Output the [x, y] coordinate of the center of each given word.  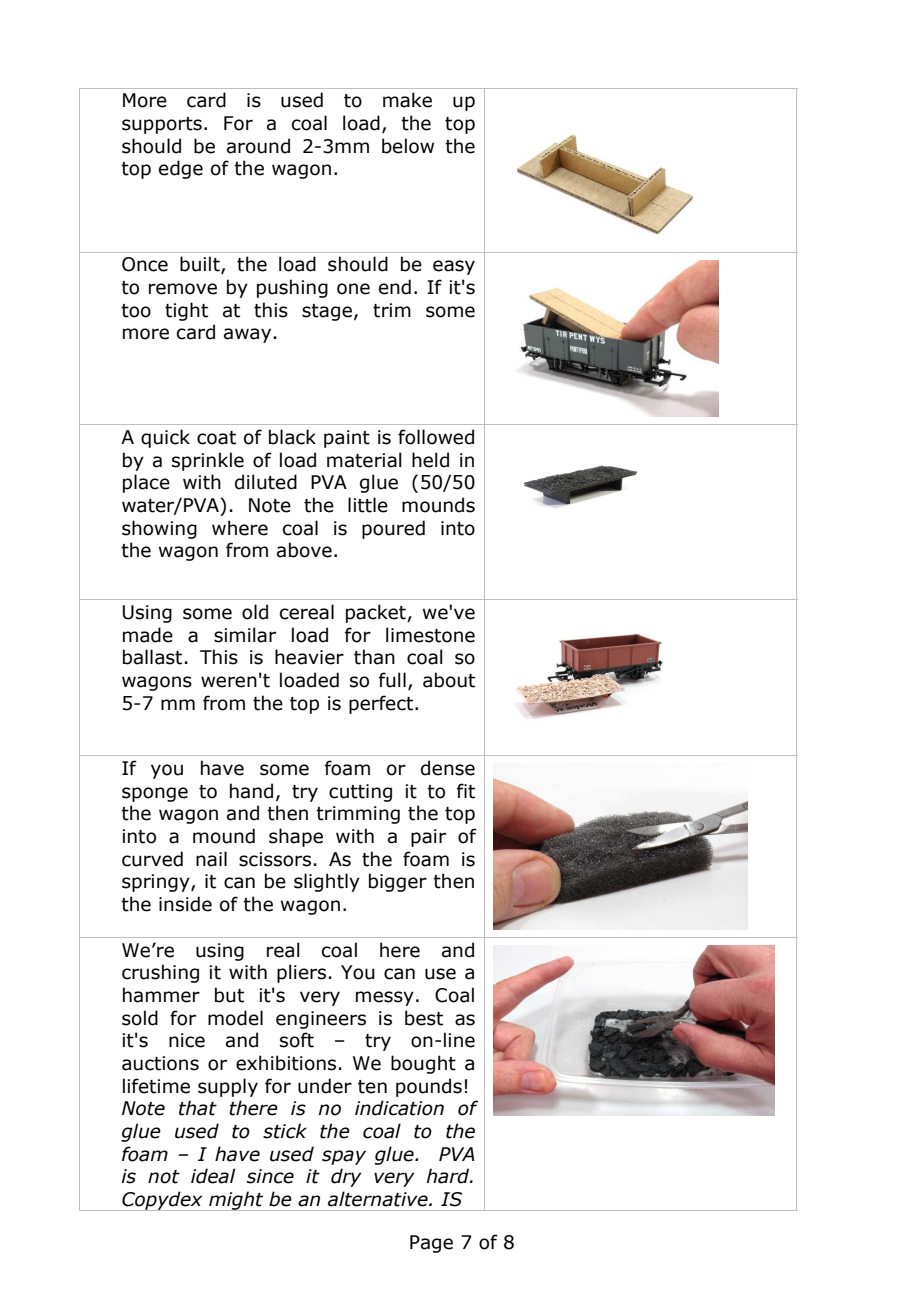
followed [436, 437]
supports [162, 125]
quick [165, 438]
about [449, 680]
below [408, 146]
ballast [152, 657]
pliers [301, 973]
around [258, 146]
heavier [309, 657]
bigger [398, 882]
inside [185, 904]
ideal [213, 1176]
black [292, 437]
